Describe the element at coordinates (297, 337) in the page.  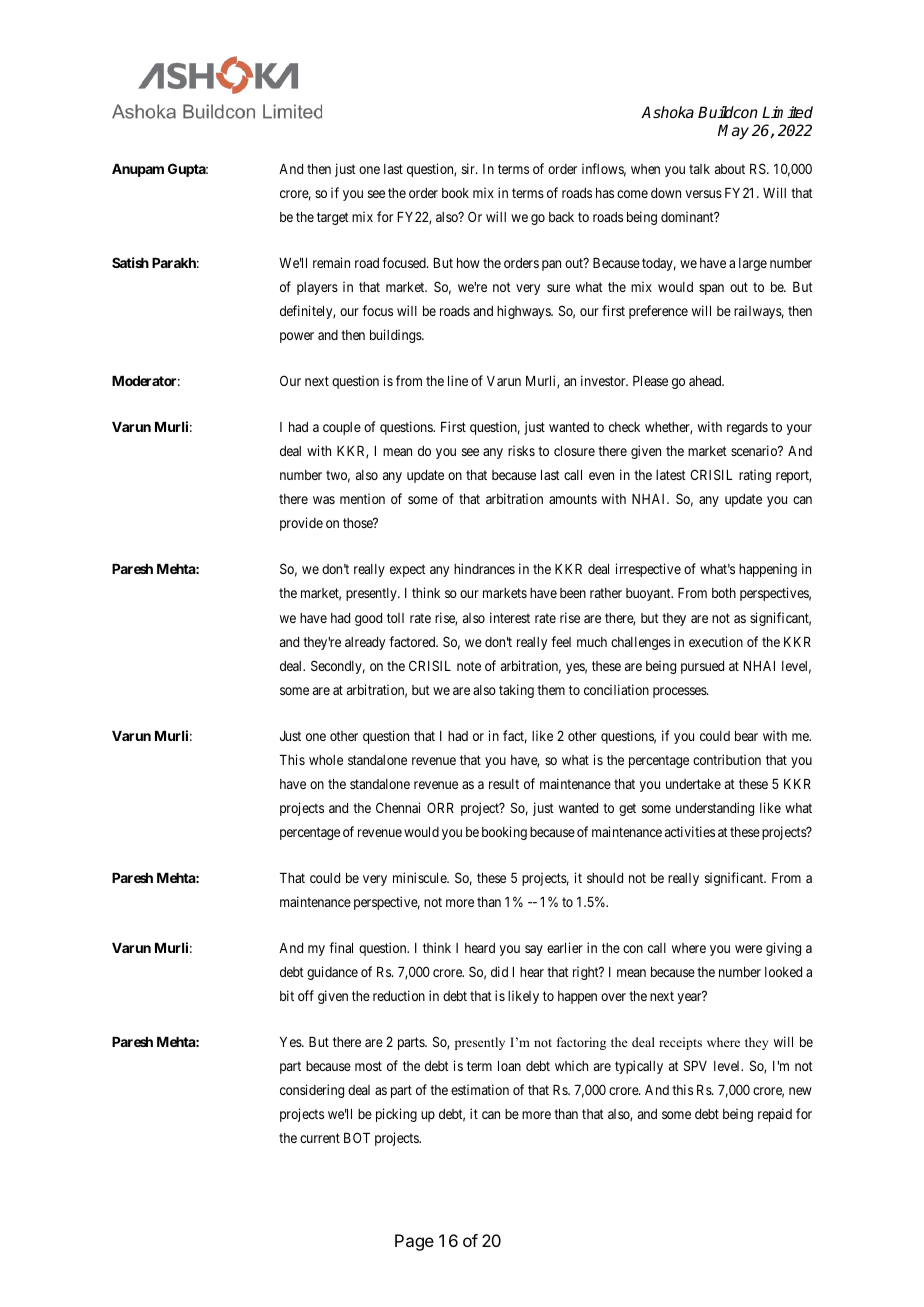
I see `power` at that location.
